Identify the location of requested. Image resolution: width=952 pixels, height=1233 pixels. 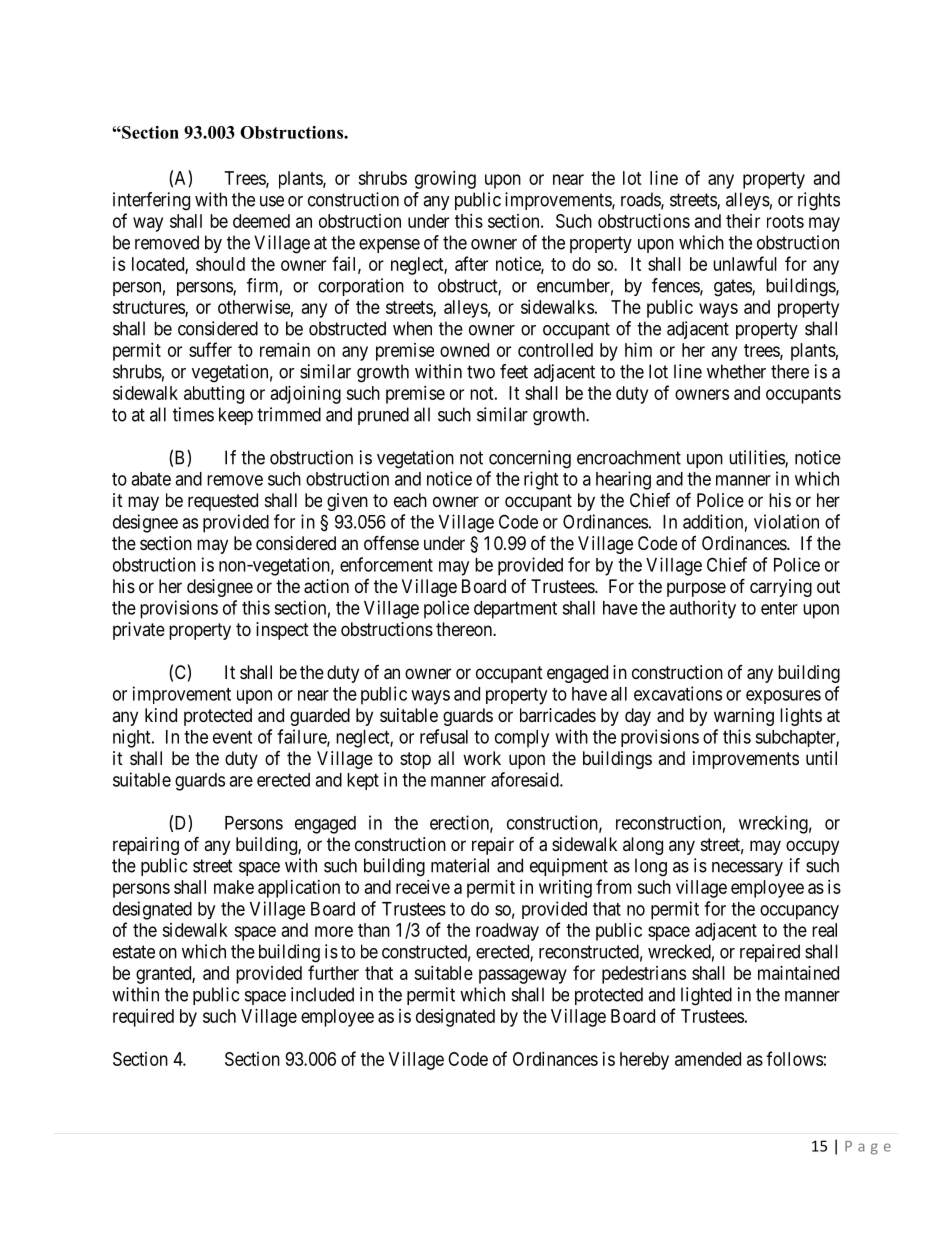
(223, 502).
